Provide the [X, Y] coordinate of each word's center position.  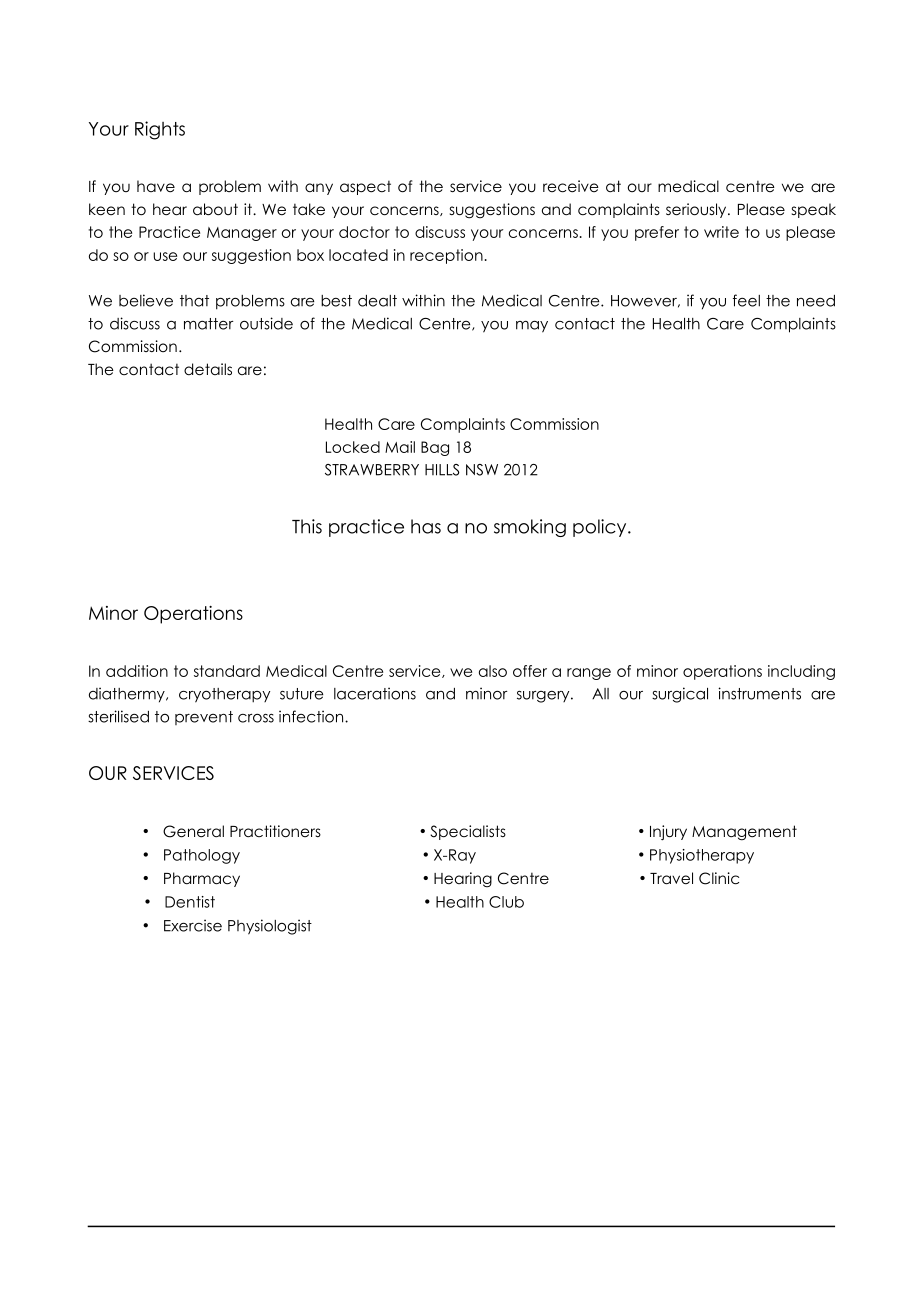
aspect [365, 187]
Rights [160, 130]
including [801, 672]
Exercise [193, 925]
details [208, 369]
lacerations [375, 693]
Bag [435, 448]
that [194, 301]
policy [601, 528]
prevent [204, 718]
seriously [697, 210]
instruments [759, 693]
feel [746, 300]
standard [227, 671]
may [532, 327]
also [493, 671]
